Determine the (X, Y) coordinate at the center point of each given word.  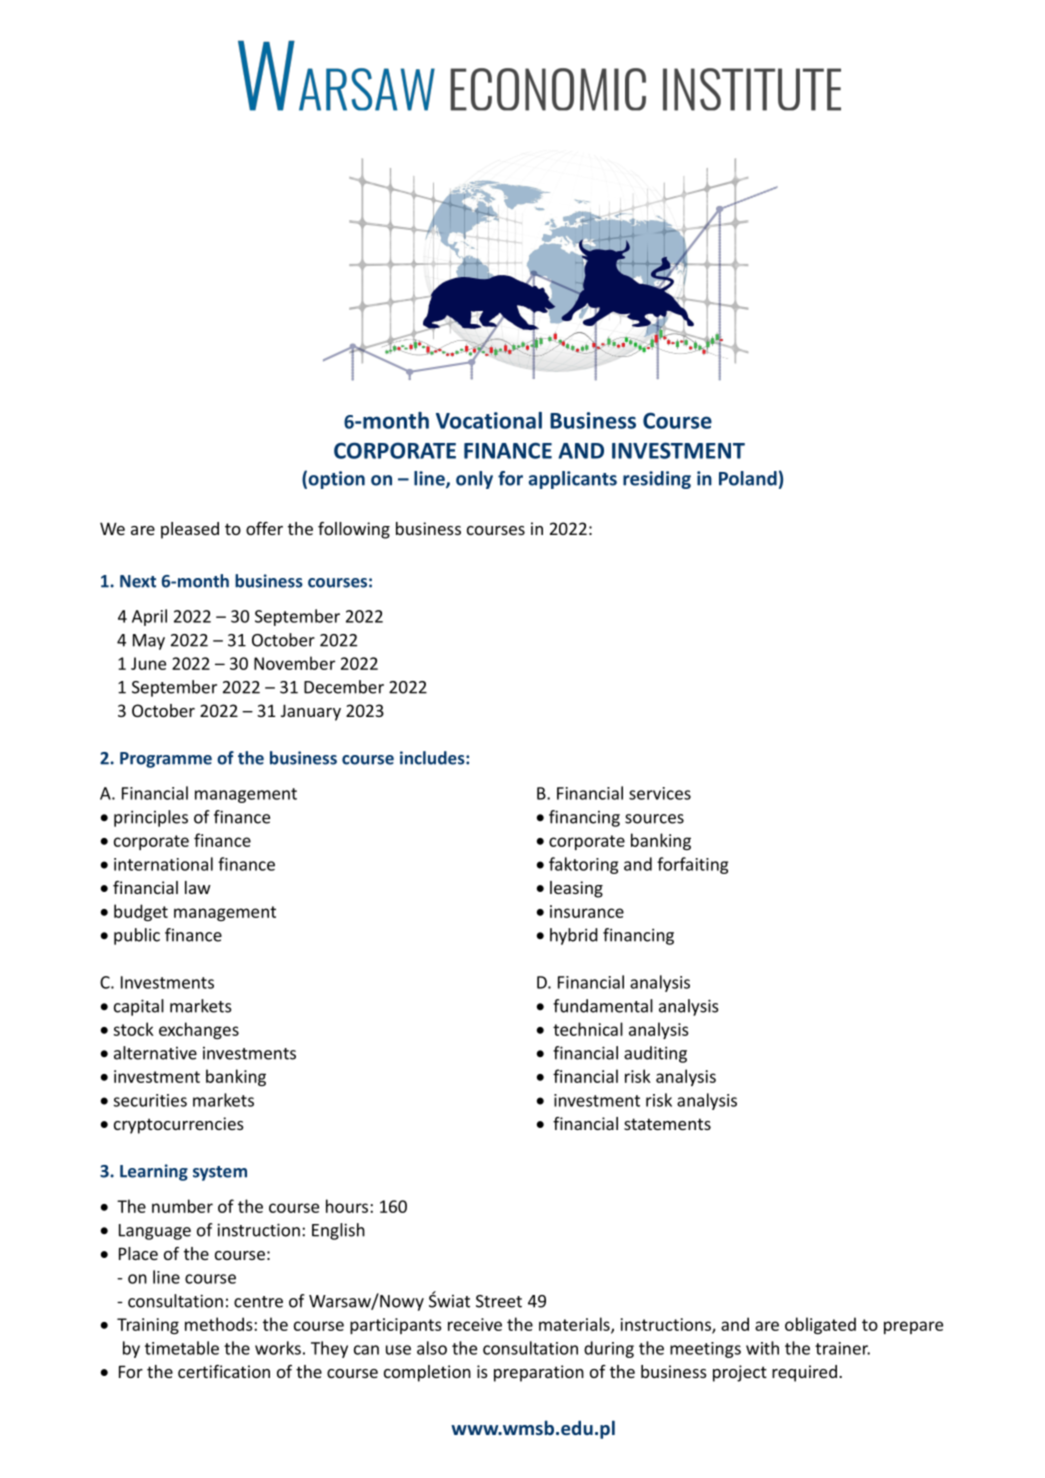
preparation (539, 1373)
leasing (576, 889)
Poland (748, 478)
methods (220, 1324)
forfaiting (692, 865)
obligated (820, 1325)
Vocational (489, 420)
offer (264, 528)
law (198, 887)
